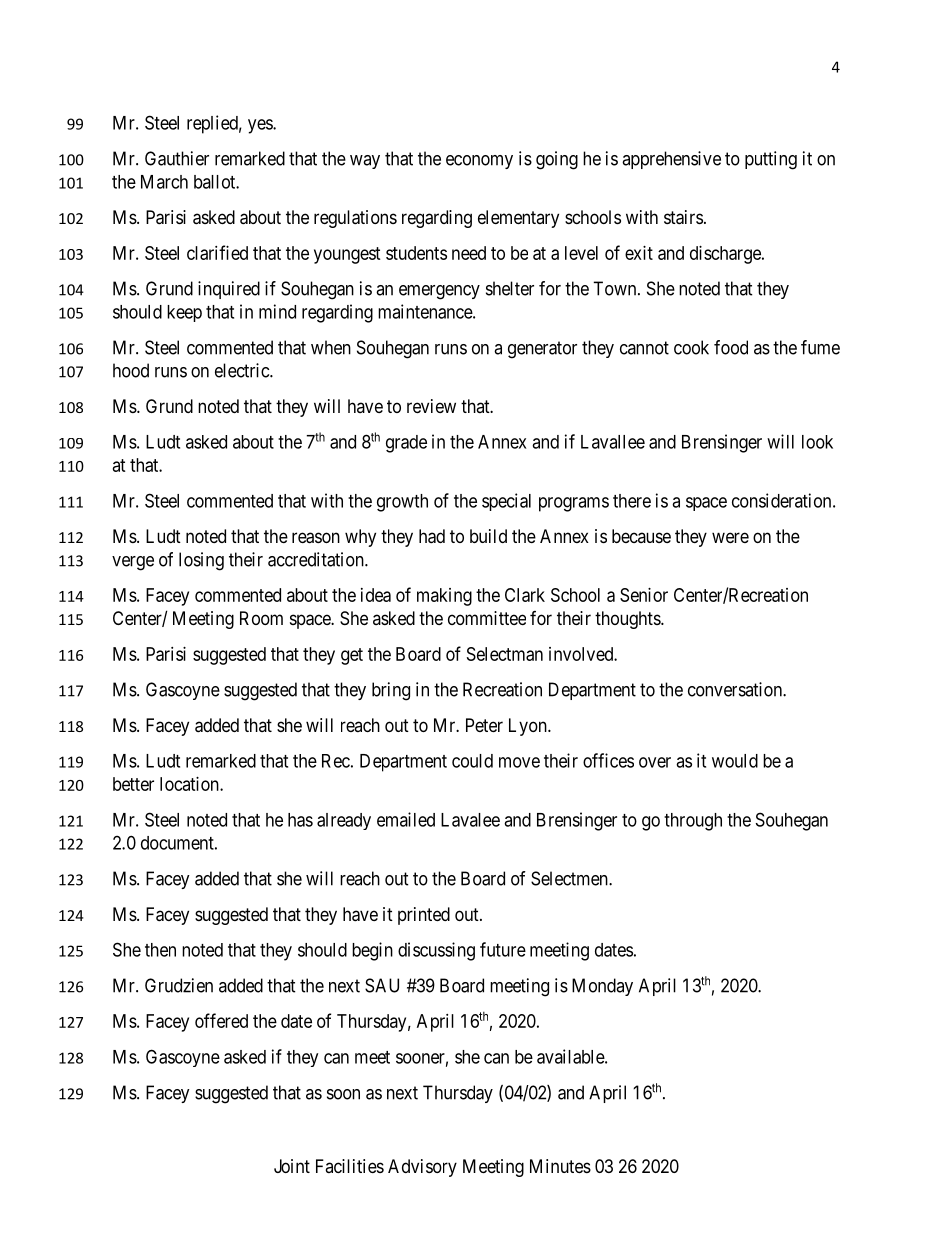 This screenshot has width=952, height=1233. What do you see at coordinates (731, 347) in the screenshot?
I see `food` at bounding box center [731, 347].
